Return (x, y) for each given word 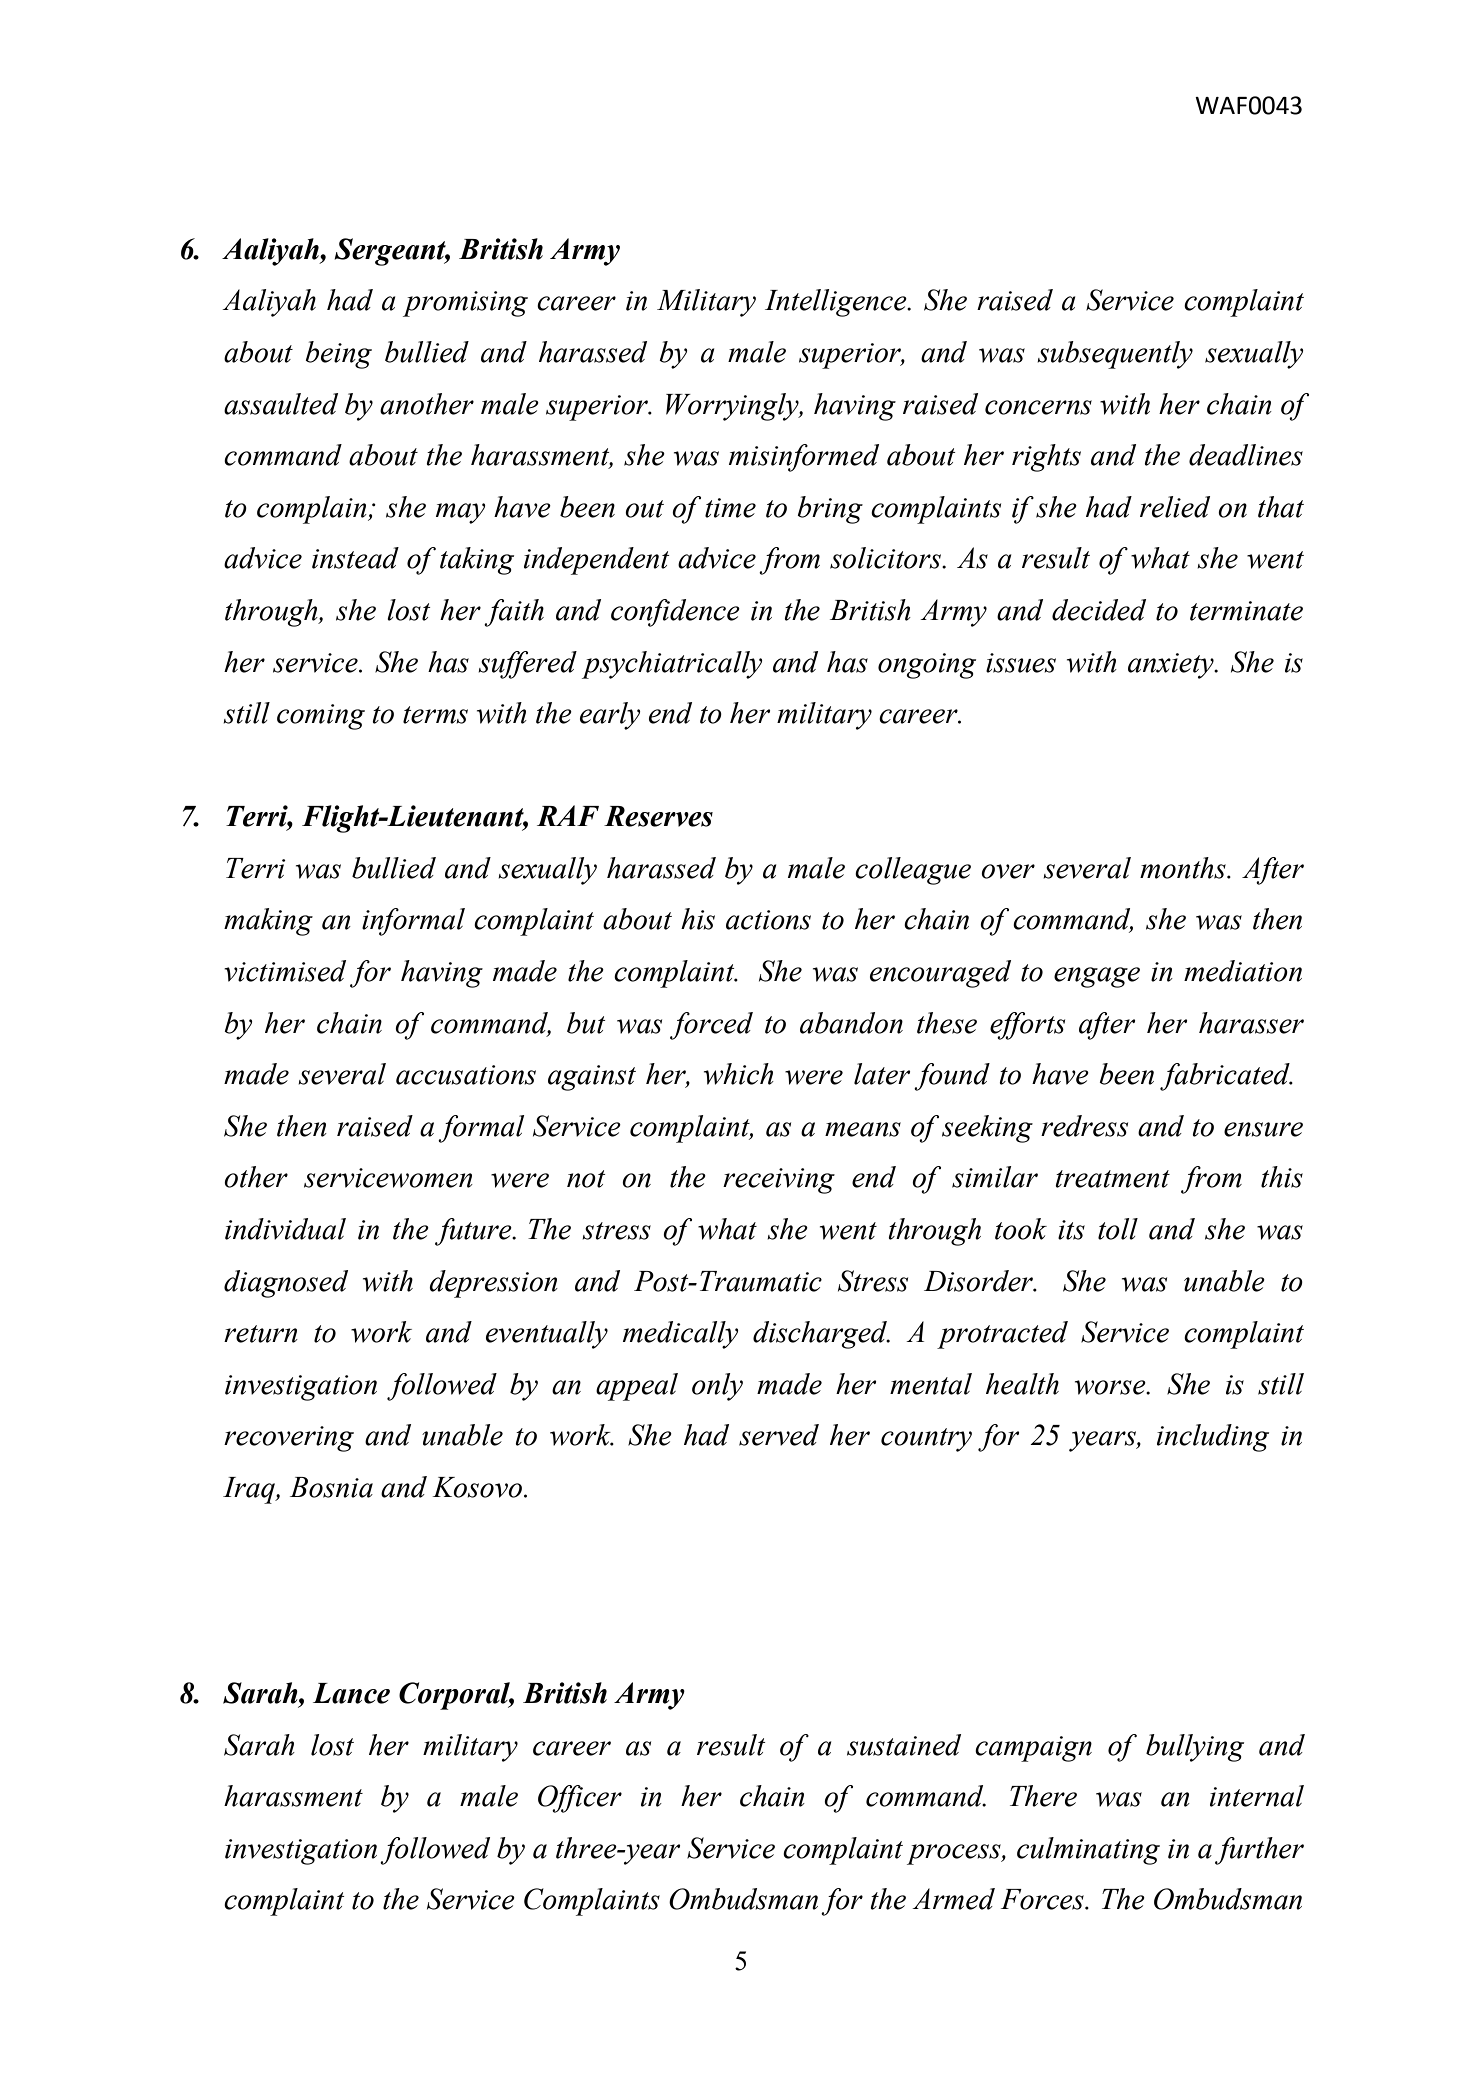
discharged (821, 1335)
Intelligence (837, 303)
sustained (904, 1745)
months (1184, 868)
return (261, 1334)
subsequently (1115, 355)
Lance (351, 1693)
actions (768, 920)
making (268, 922)
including (1213, 1438)
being (338, 355)
